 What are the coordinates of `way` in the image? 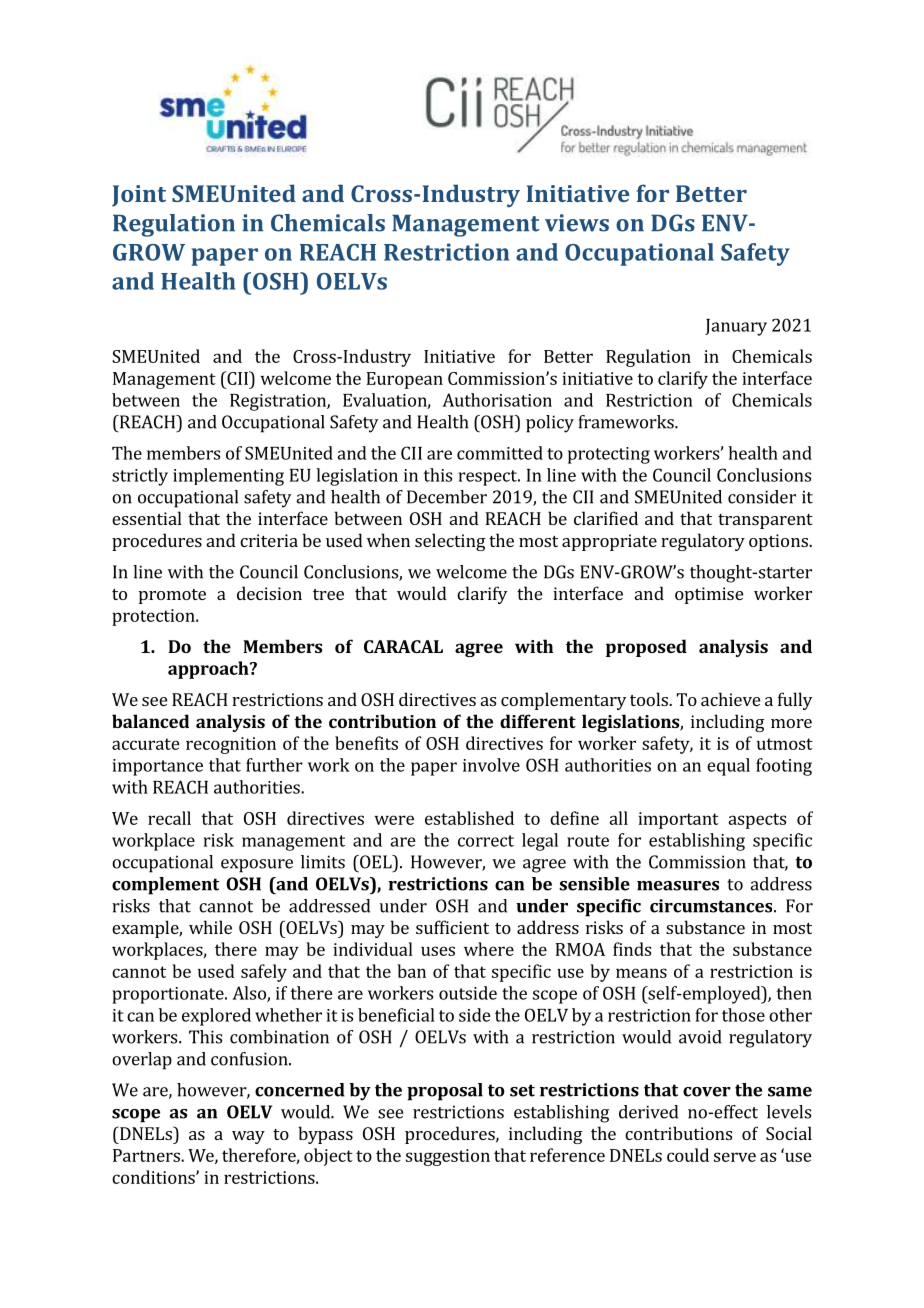 It's located at (248, 1137).
